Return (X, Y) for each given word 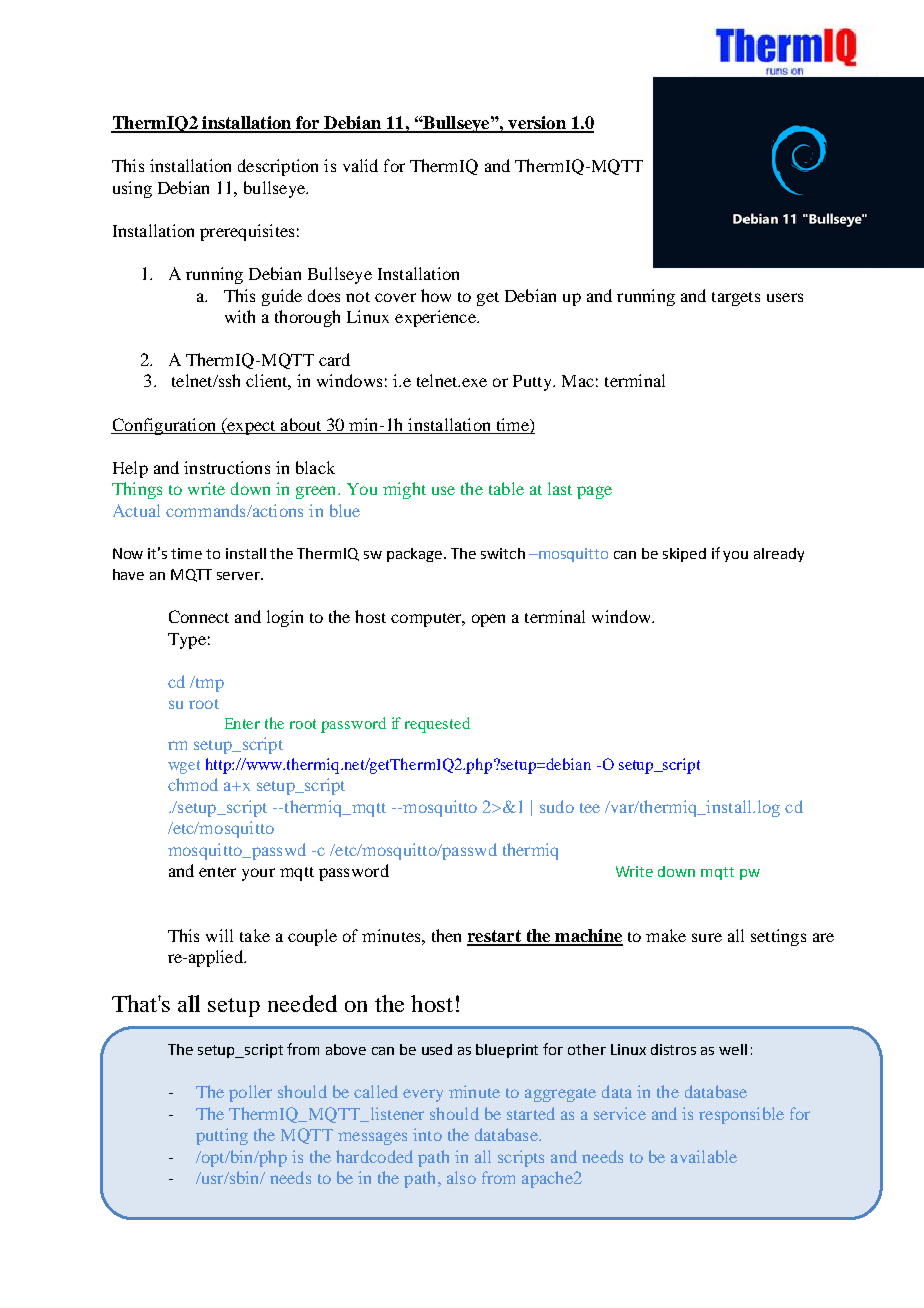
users (785, 297)
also (461, 1177)
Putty (533, 383)
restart (495, 937)
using (132, 189)
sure (707, 937)
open (488, 620)
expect (251, 426)
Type (187, 641)
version (537, 124)
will (219, 935)
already (779, 555)
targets (736, 299)
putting (222, 1136)
